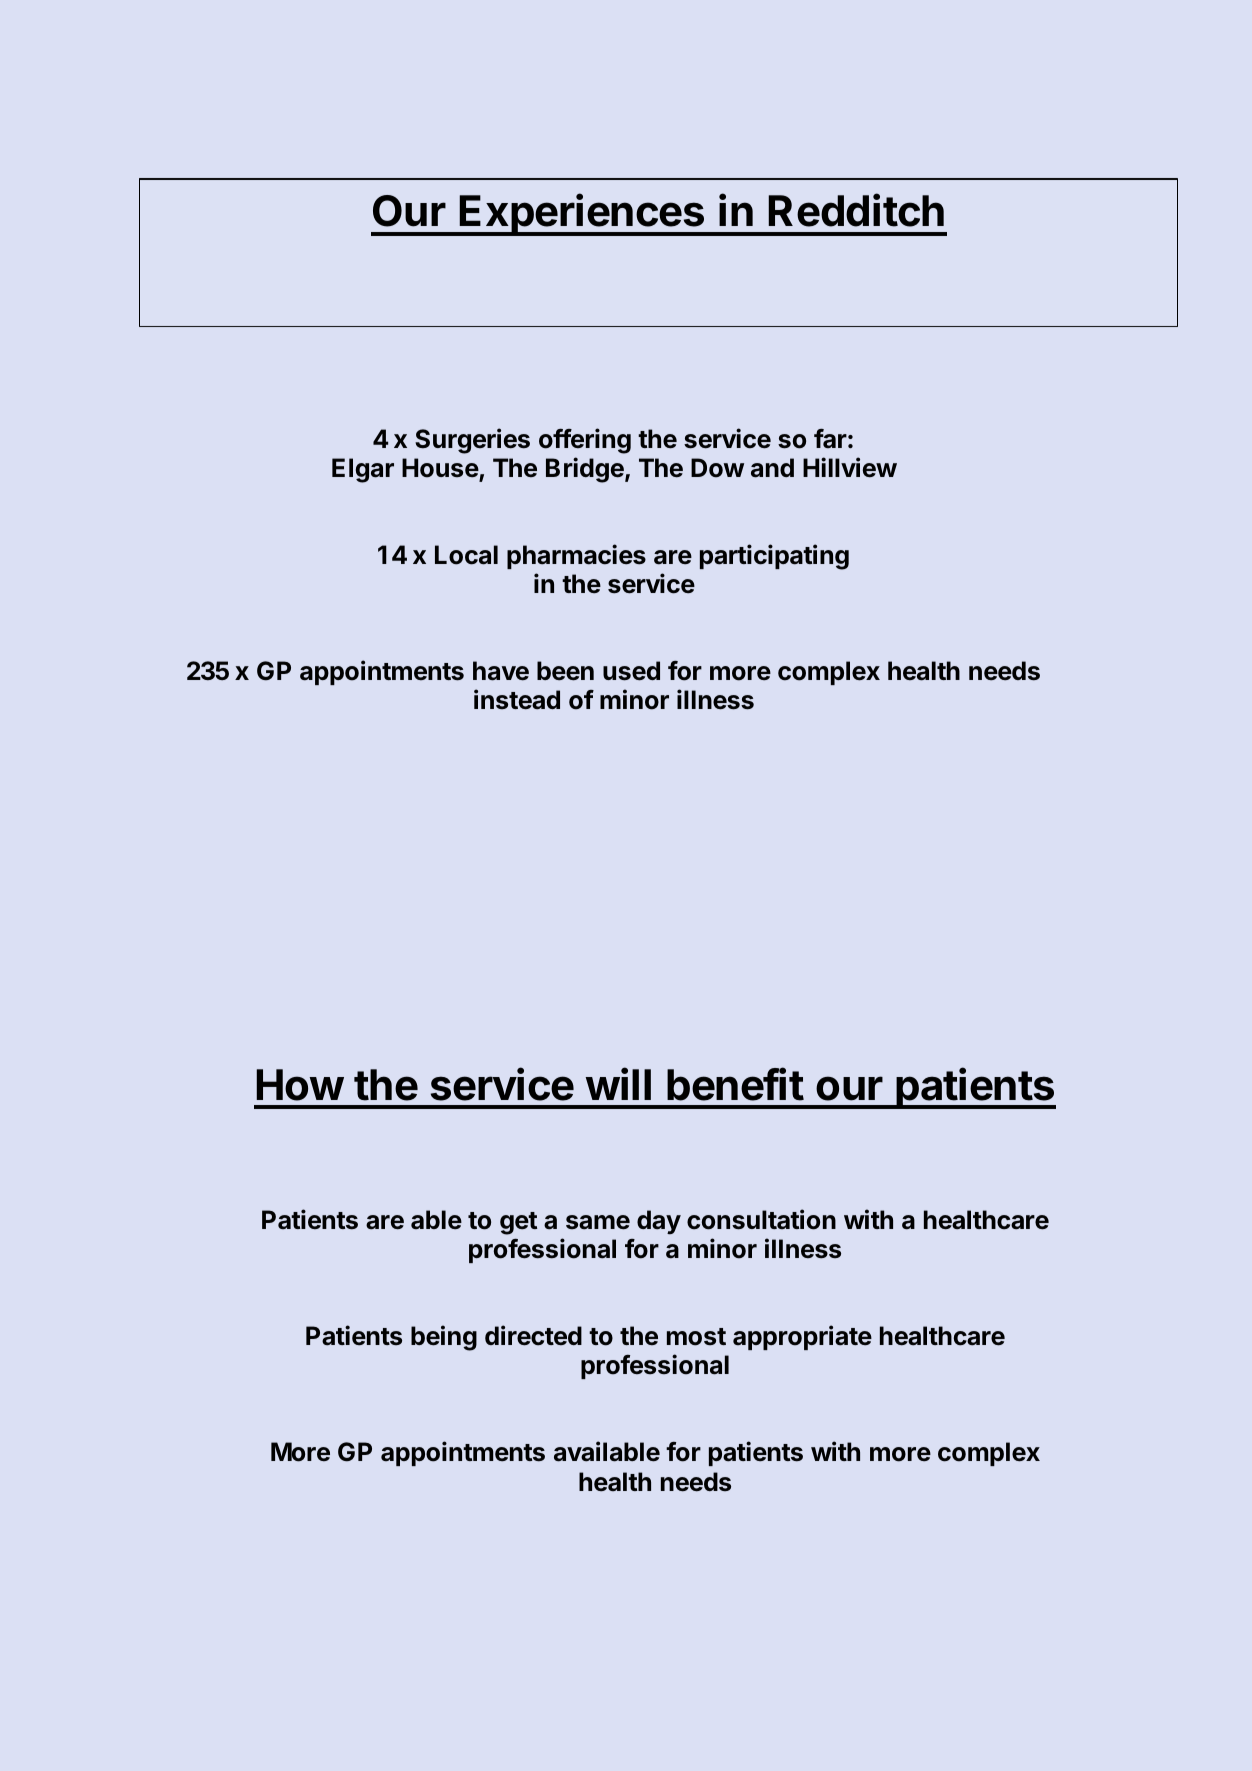  What do you see at coordinates (517, 699) in the screenshot?
I see `instead` at bounding box center [517, 699].
